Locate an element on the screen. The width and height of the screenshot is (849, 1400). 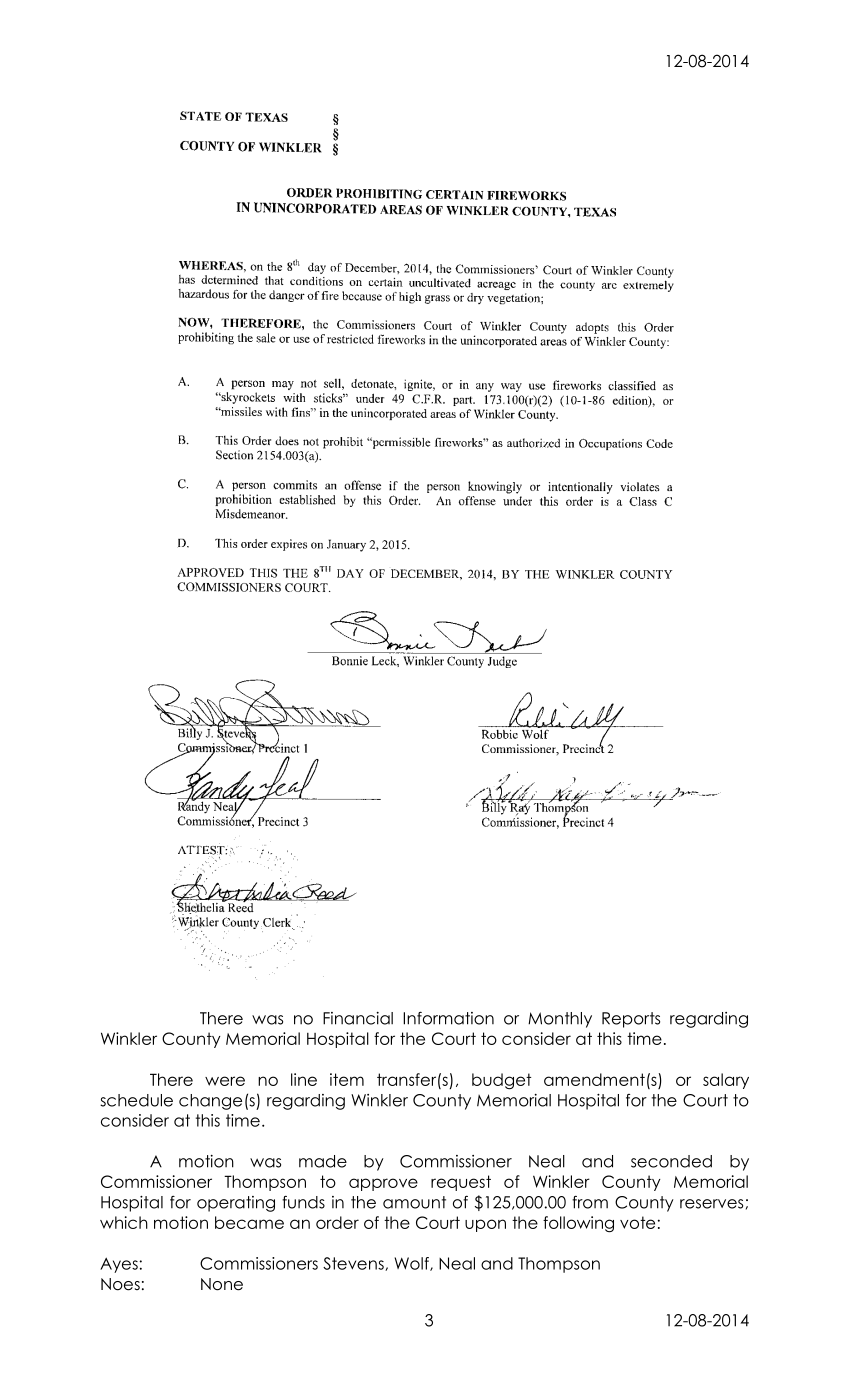
amount is located at coordinates (414, 1202).
